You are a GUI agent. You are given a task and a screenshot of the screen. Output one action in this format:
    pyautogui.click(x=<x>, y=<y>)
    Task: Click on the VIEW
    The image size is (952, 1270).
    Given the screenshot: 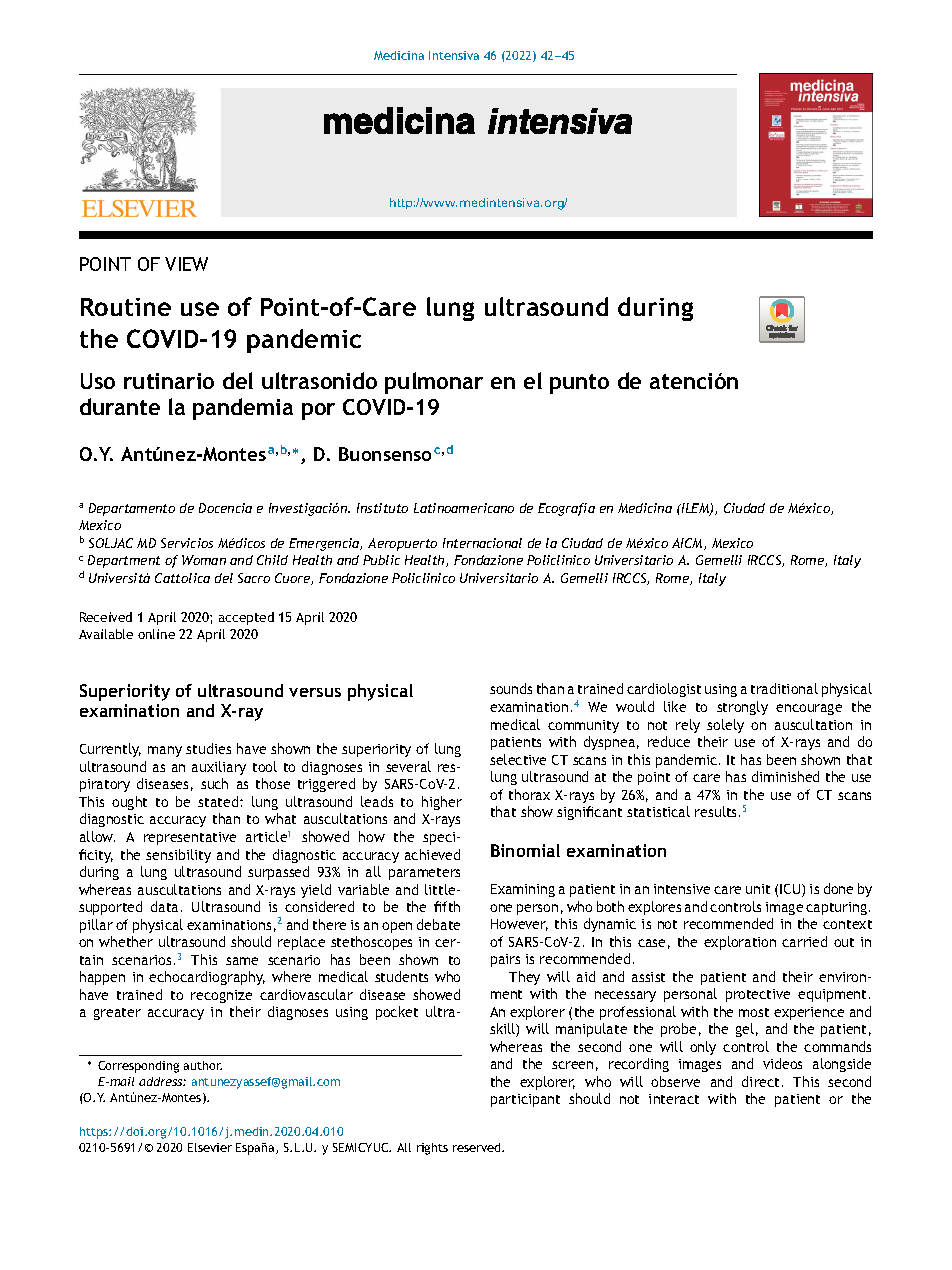 What is the action you would take?
    pyautogui.click(x=186, y=264)
